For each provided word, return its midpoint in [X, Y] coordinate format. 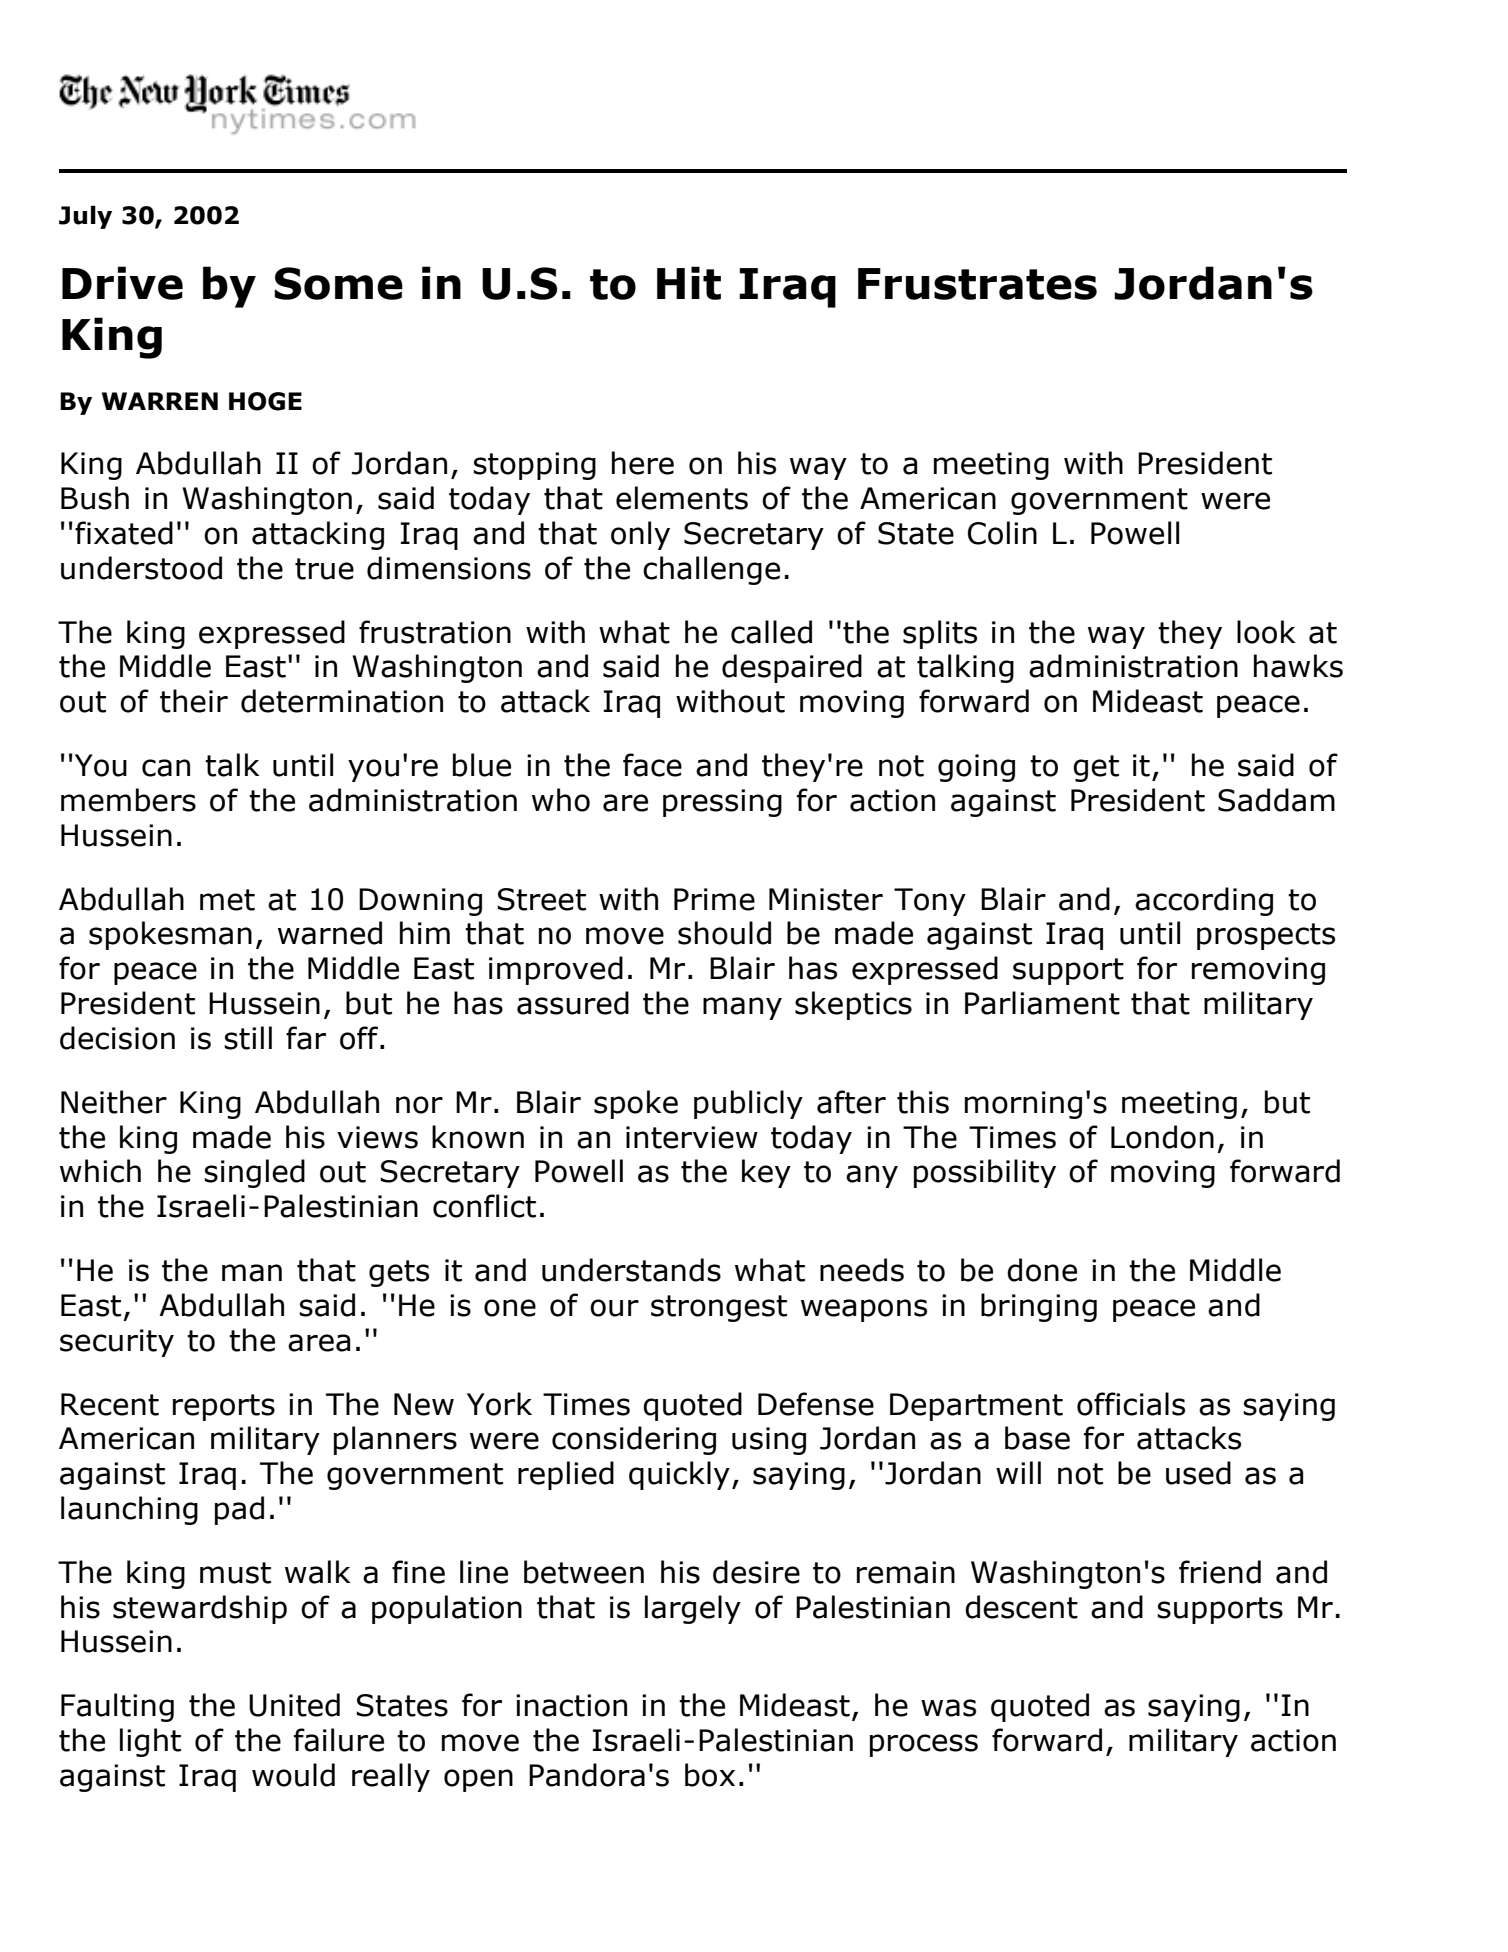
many [742, 1008]
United [294, 1705]
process [924, 1745]
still [248, 1038]
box [710, 1775]
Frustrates [977, 284]
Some [338, 283]
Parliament [1042, 1003]
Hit [689, 283]
